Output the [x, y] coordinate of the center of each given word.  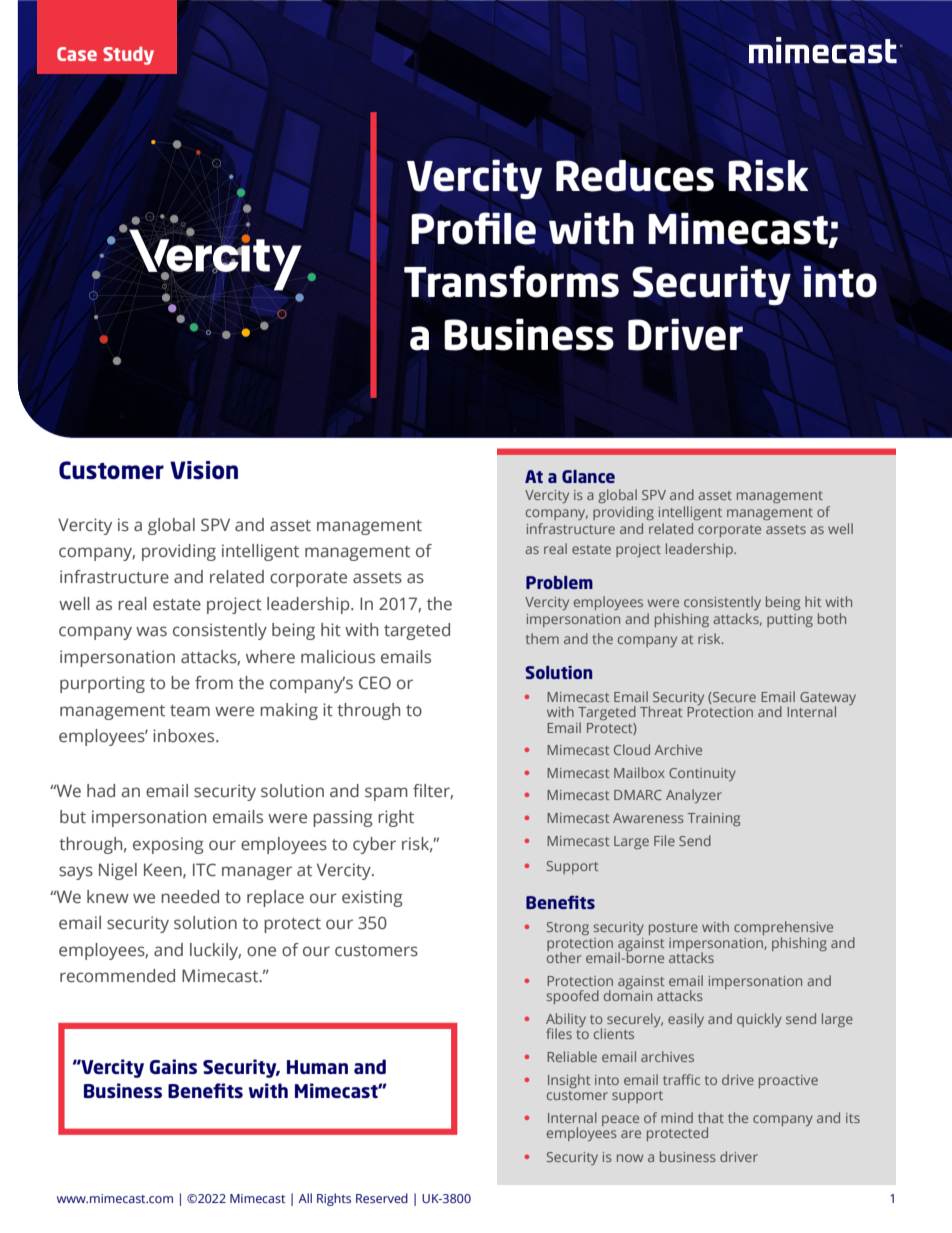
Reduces [635, 176]
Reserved [382, 1198]
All [305, 1198]
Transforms [511, 281]
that [711, 1117]
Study [128, 56]
